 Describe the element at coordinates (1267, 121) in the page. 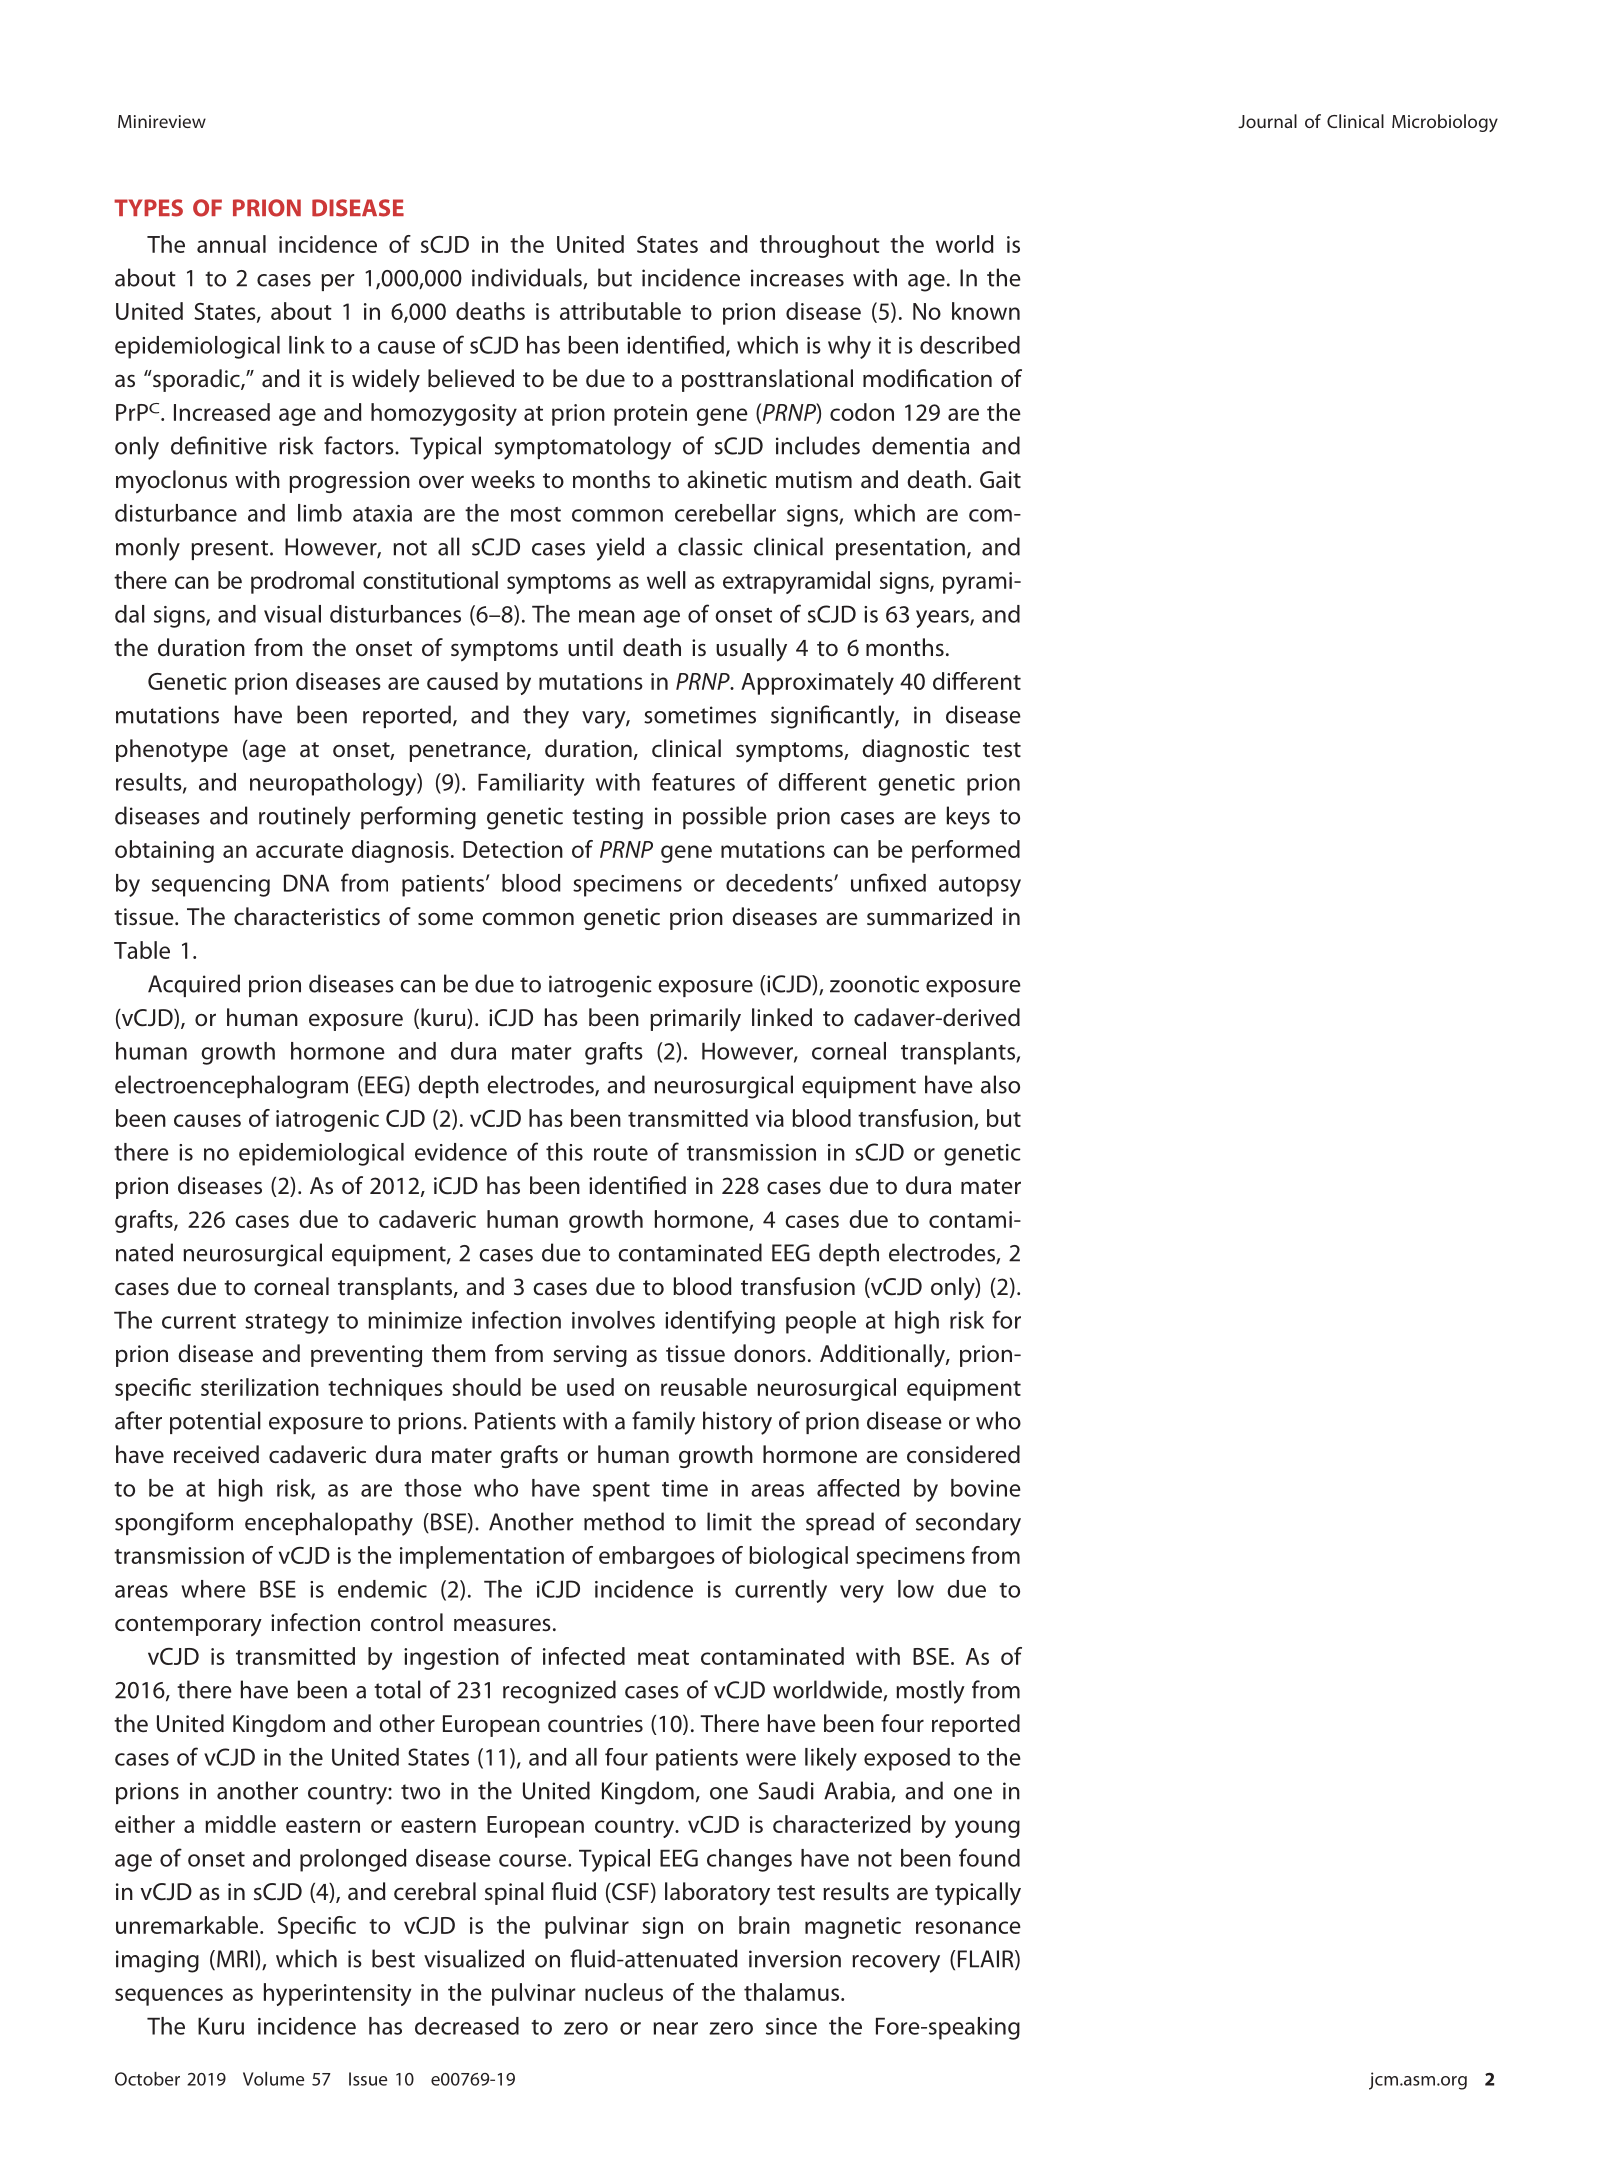

I see `Journal` at that location.
